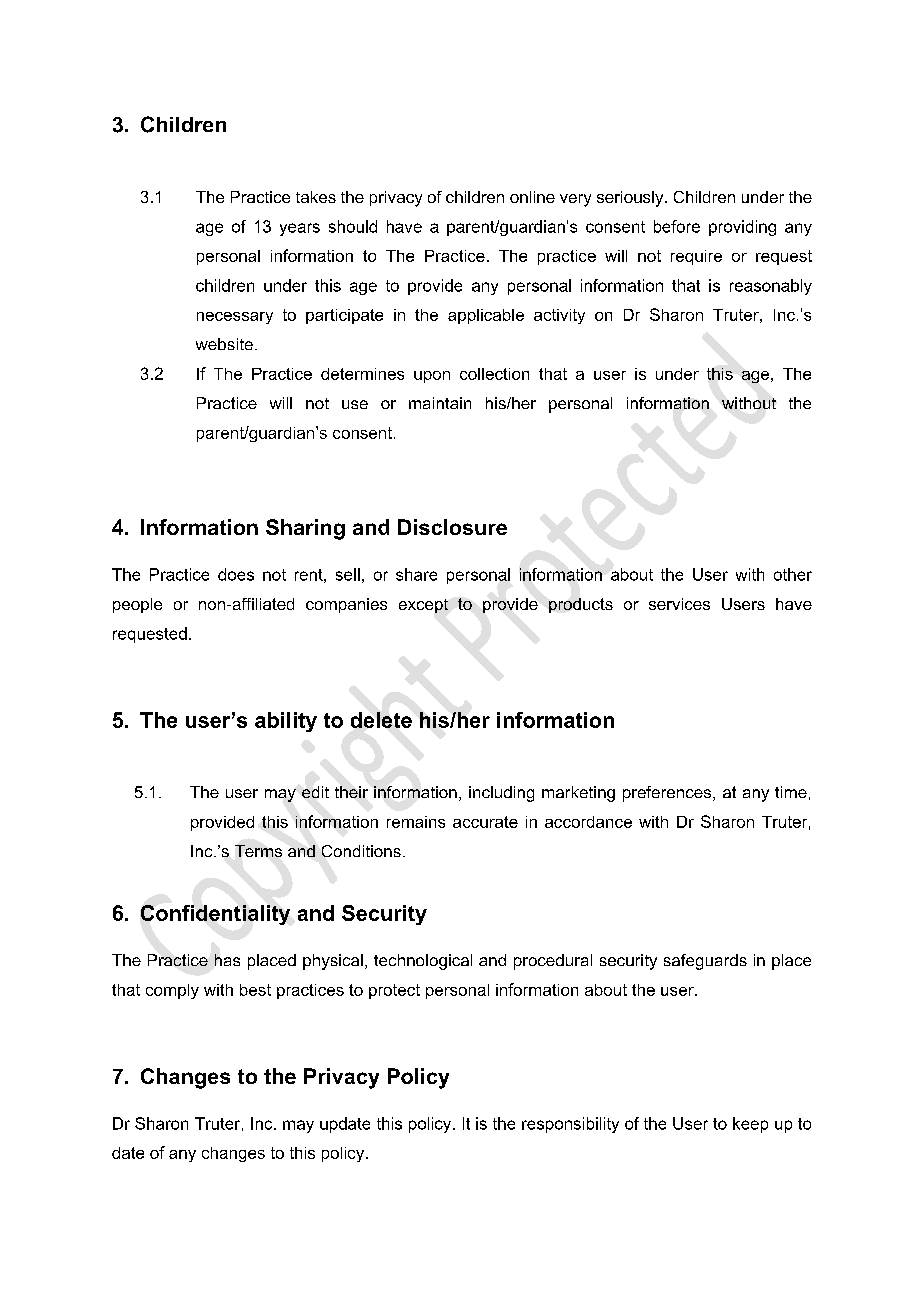 The width and height of the screenshot is (924, 1308). Describe the element at coordinates (679, 604) in the screenshot. I see `services` at that location.
